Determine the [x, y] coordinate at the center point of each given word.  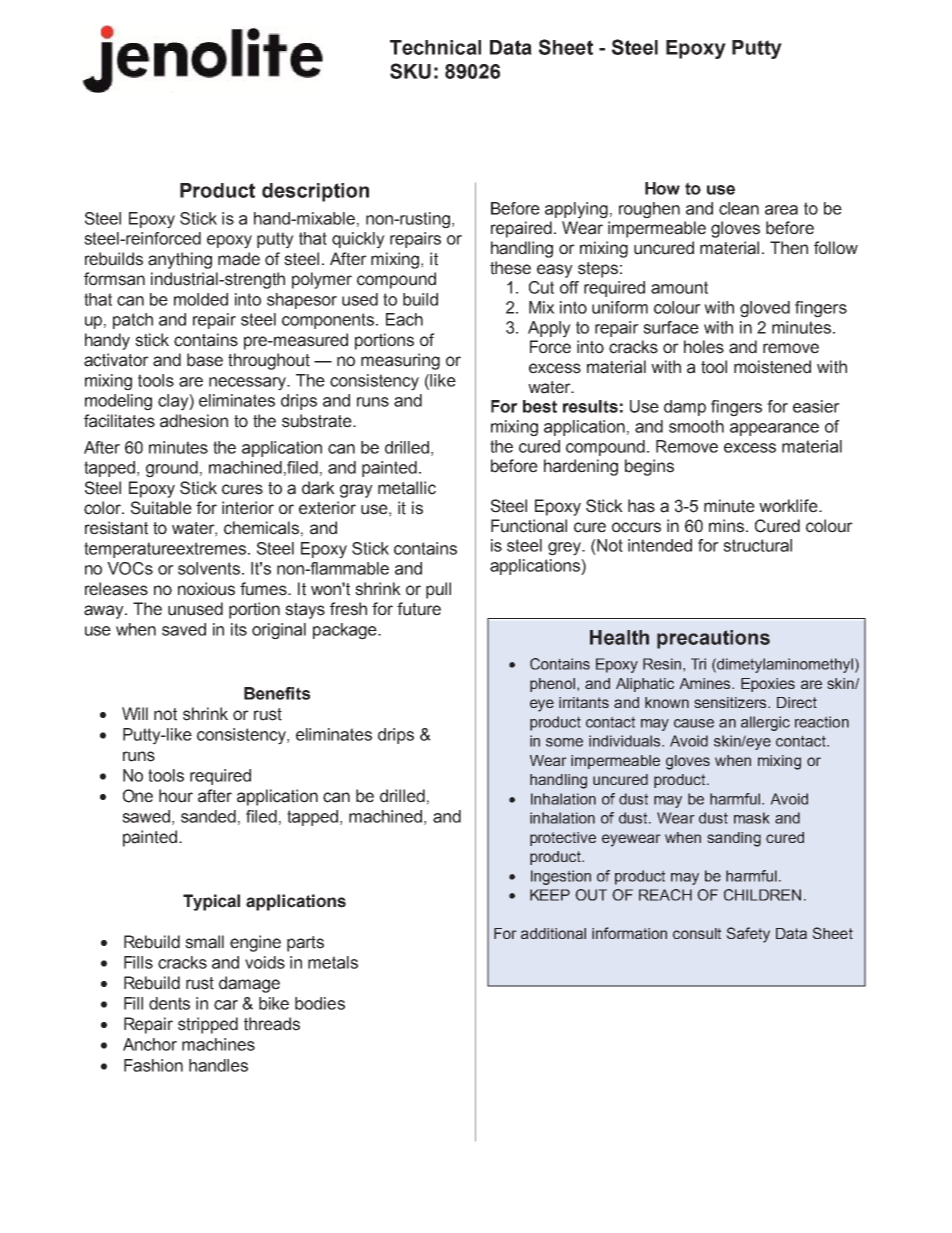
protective [563, 839]
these [510, 268]
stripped [208, 1025]
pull [438, 590]
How [662, 188]
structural [757, 545]
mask [752, 818]
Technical [435, 47]
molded [201, 299]
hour [176, 796]
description [315, 192]
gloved [765, 309]
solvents [210, 568]
